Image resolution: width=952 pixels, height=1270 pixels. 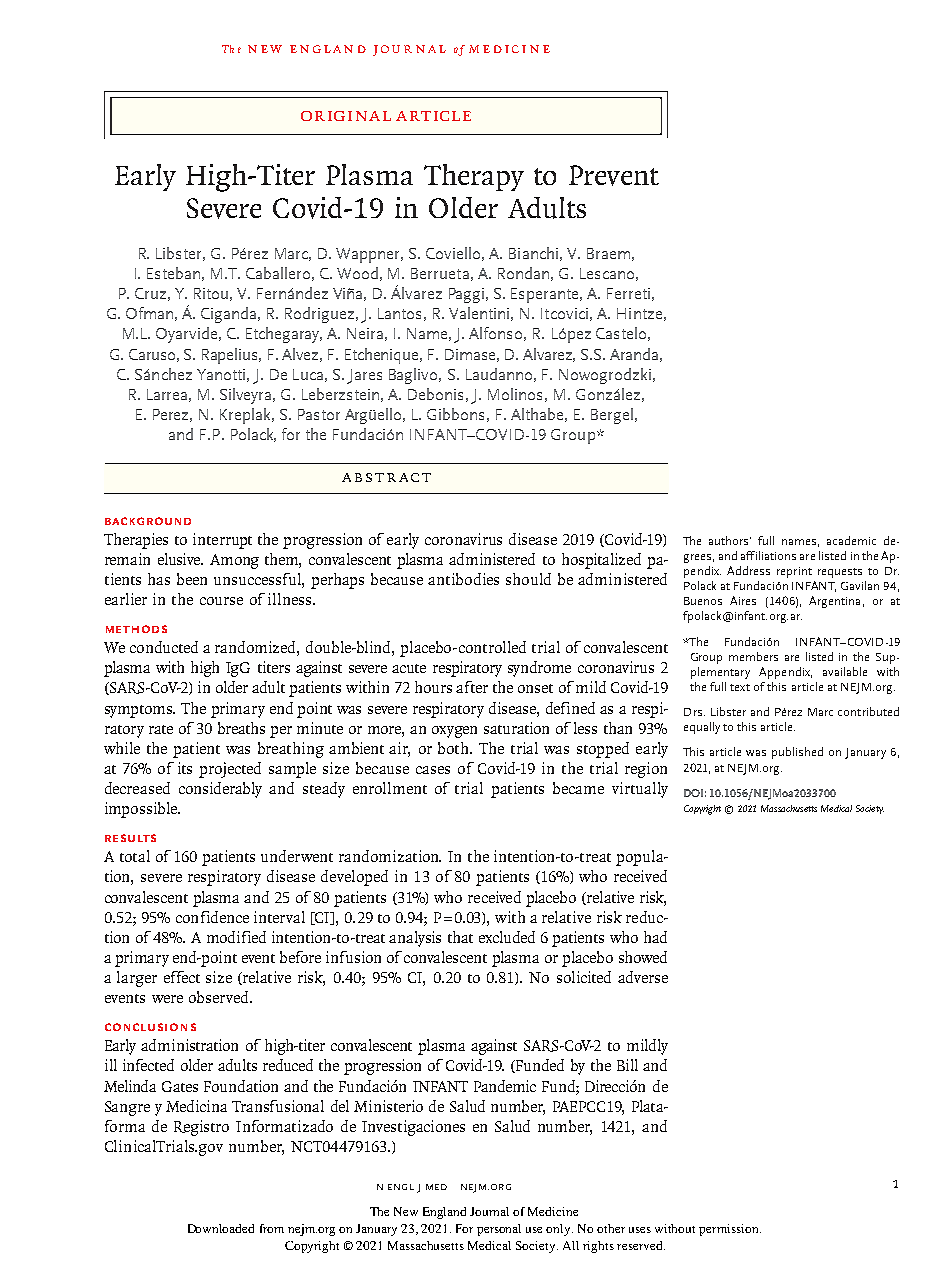 I want to click on conducted, so click(x=164, y=647).
